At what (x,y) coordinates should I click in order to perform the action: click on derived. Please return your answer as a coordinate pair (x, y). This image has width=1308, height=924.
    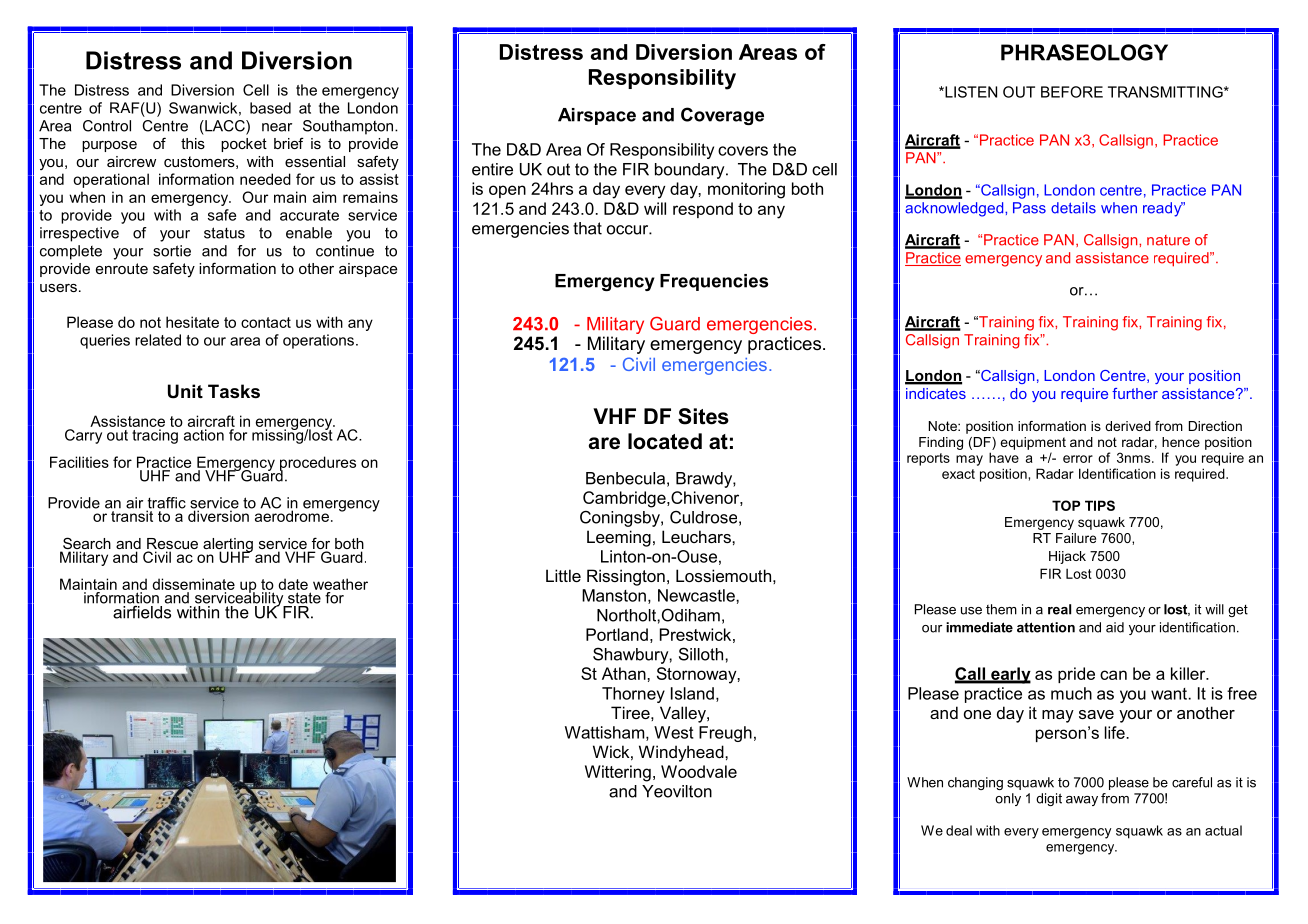
    Looking at the image, I should click on (1128, 426).
